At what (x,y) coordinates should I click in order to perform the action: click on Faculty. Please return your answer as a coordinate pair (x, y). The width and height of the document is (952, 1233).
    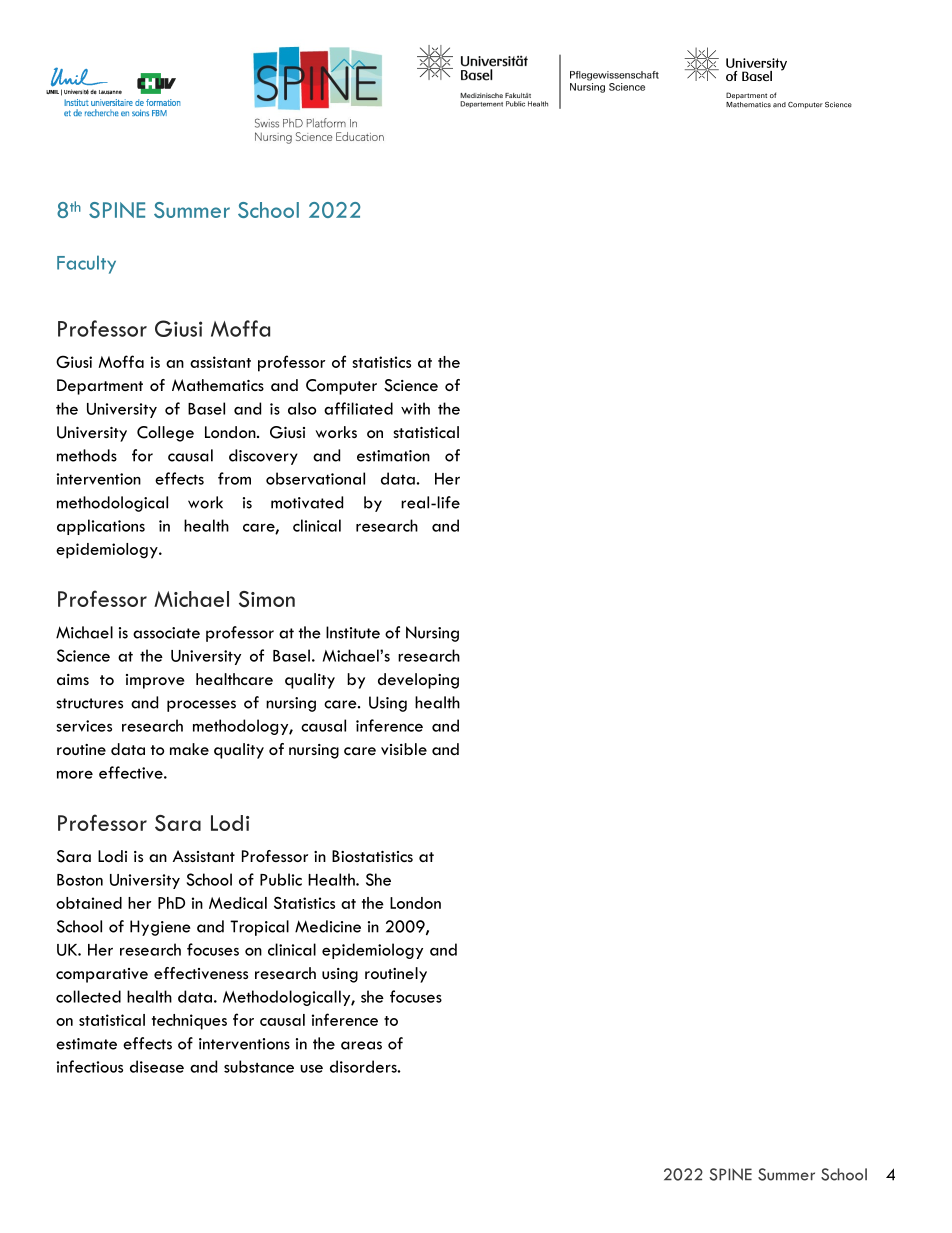
    Looking at the image, I should click on (86, 264).
